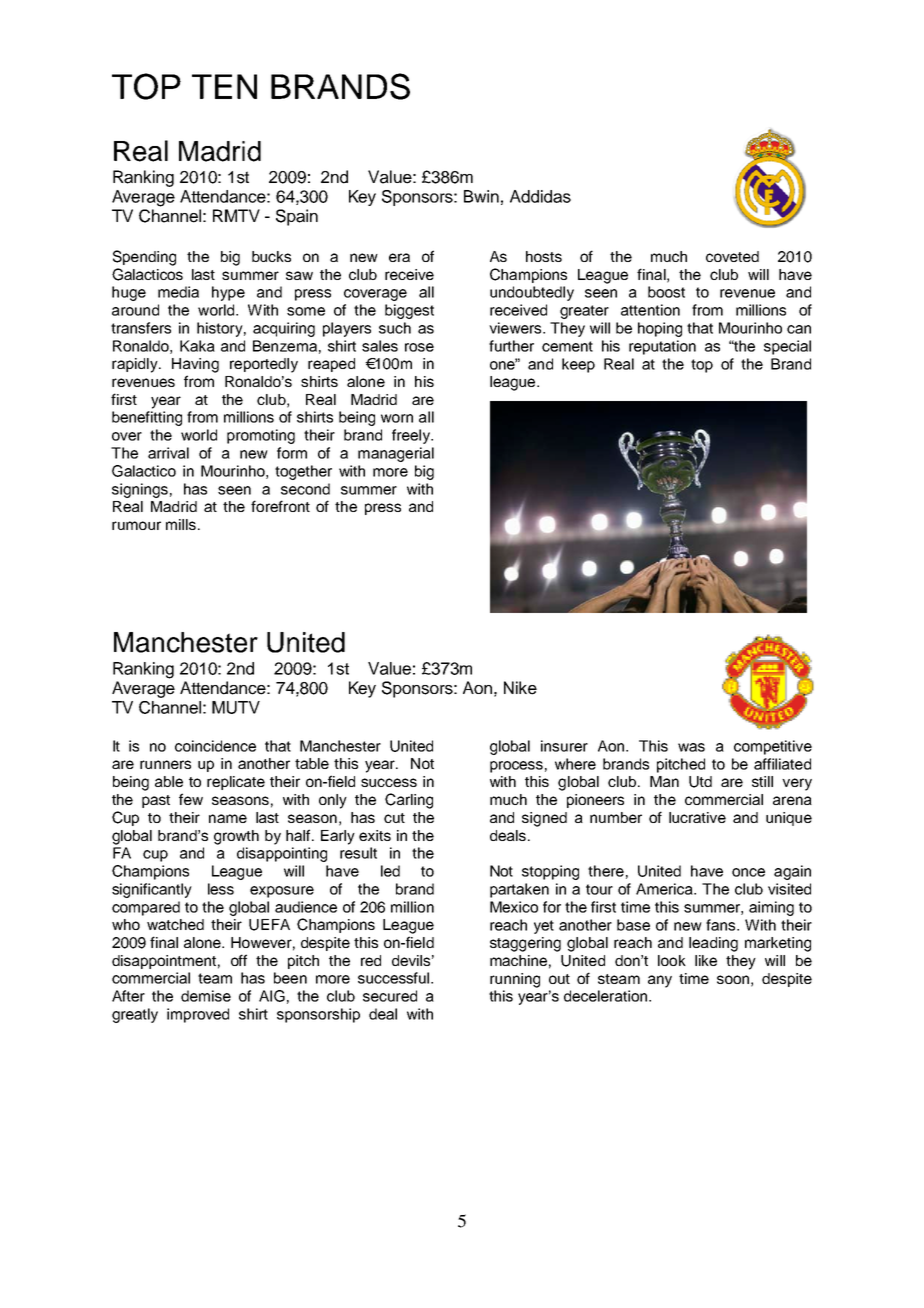 The height and width of the screenshot is (1308, 924). I want to click on coveted, so click(732, 256).
